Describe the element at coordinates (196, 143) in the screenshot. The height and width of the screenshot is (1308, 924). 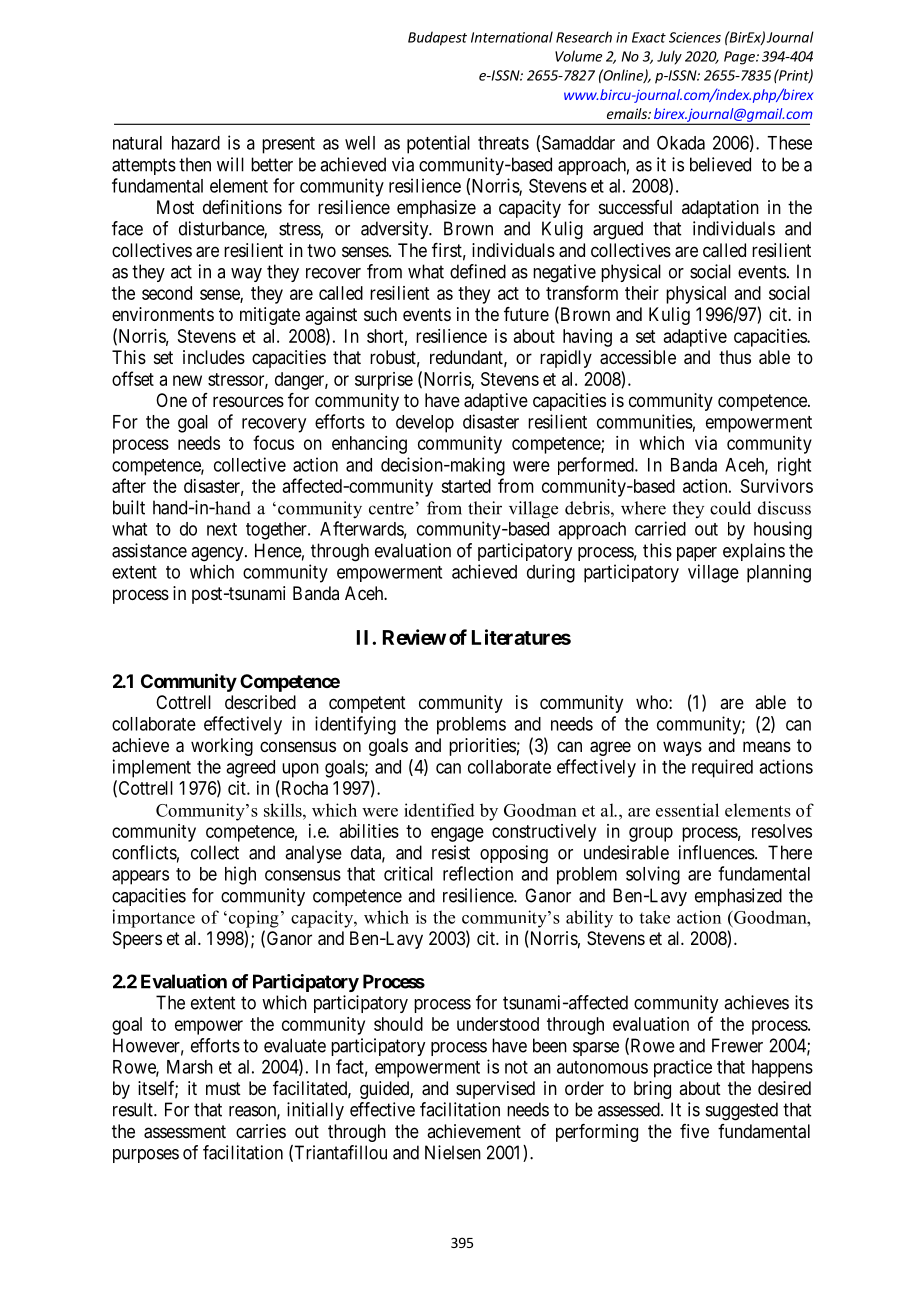
I see `hazard` at that location.
